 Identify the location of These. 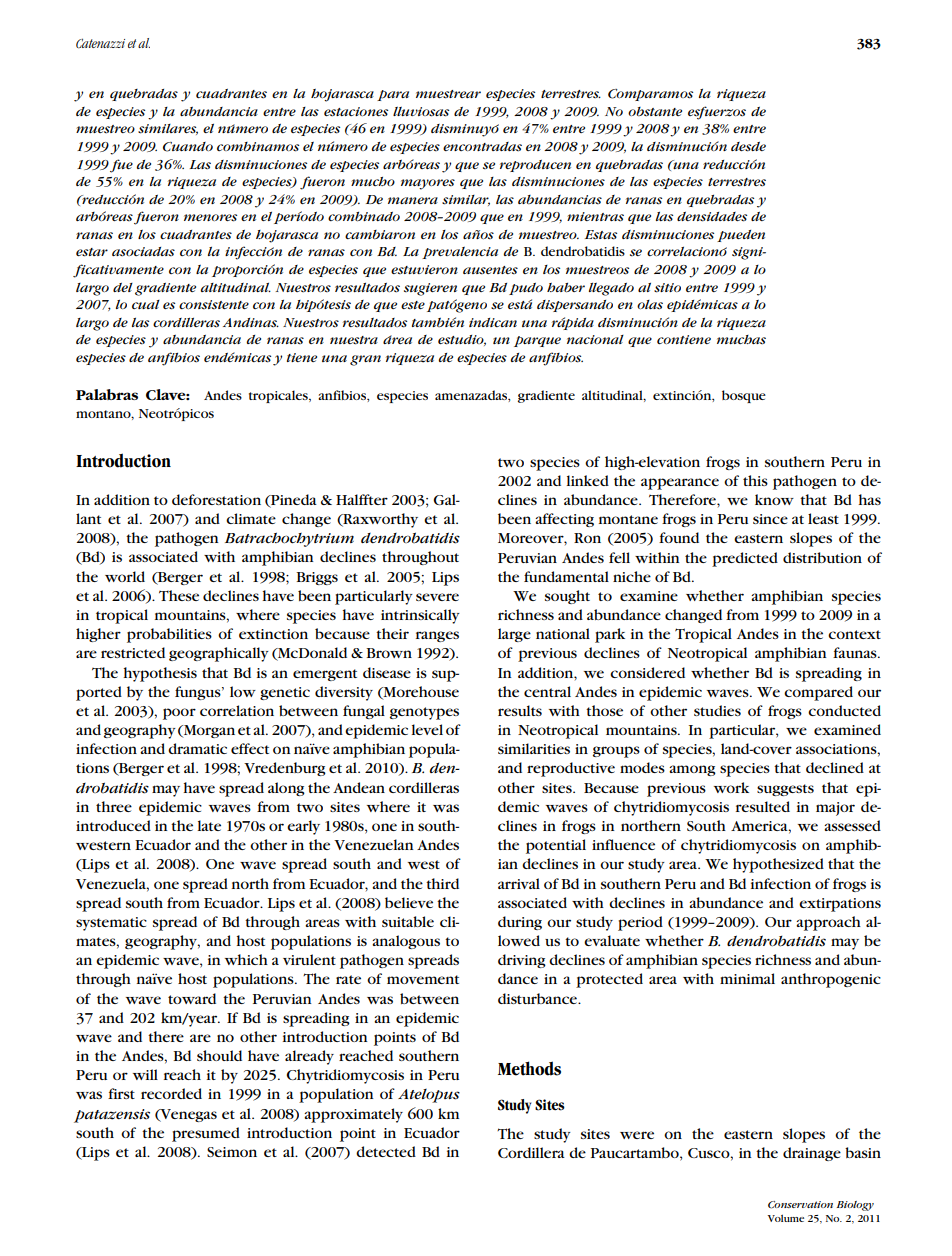
(179, 595).
